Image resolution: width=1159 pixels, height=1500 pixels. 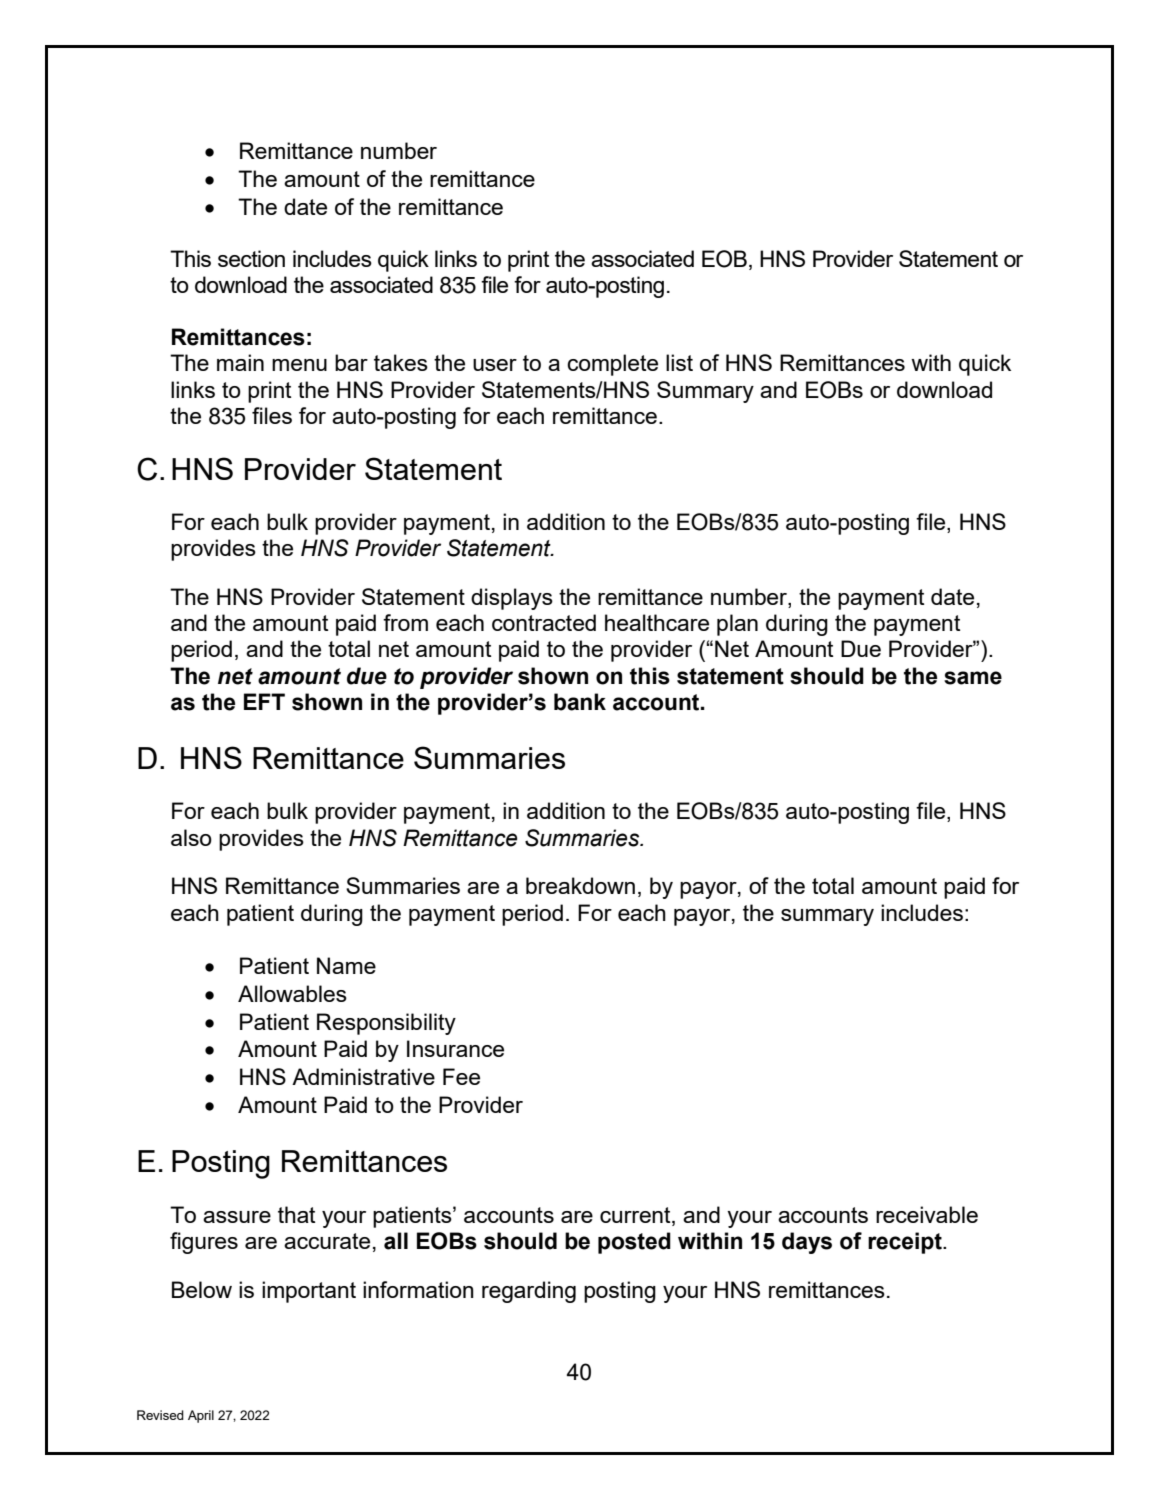 I want to click on same, so click(x=973, y=678).
